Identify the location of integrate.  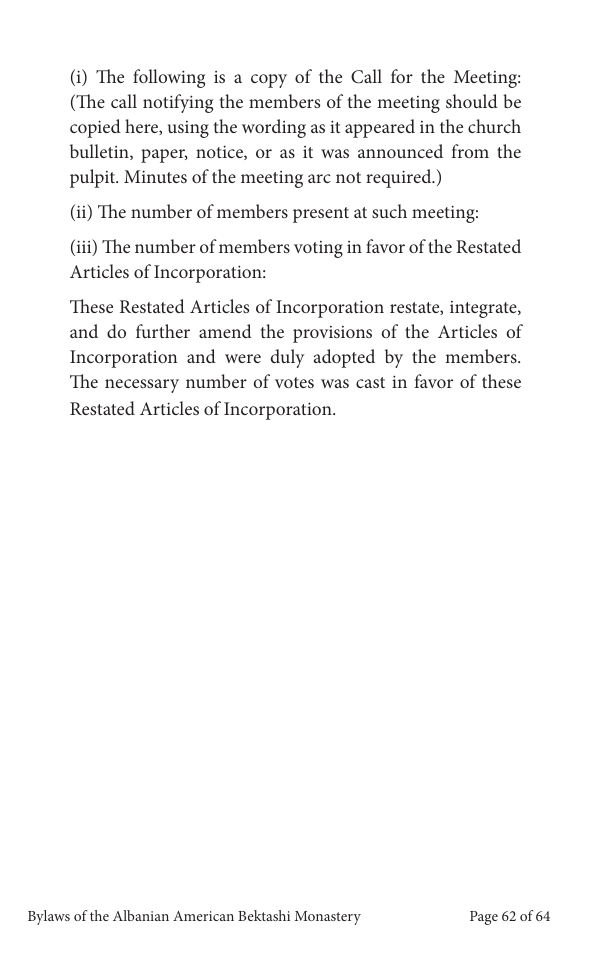
(484, 309).
